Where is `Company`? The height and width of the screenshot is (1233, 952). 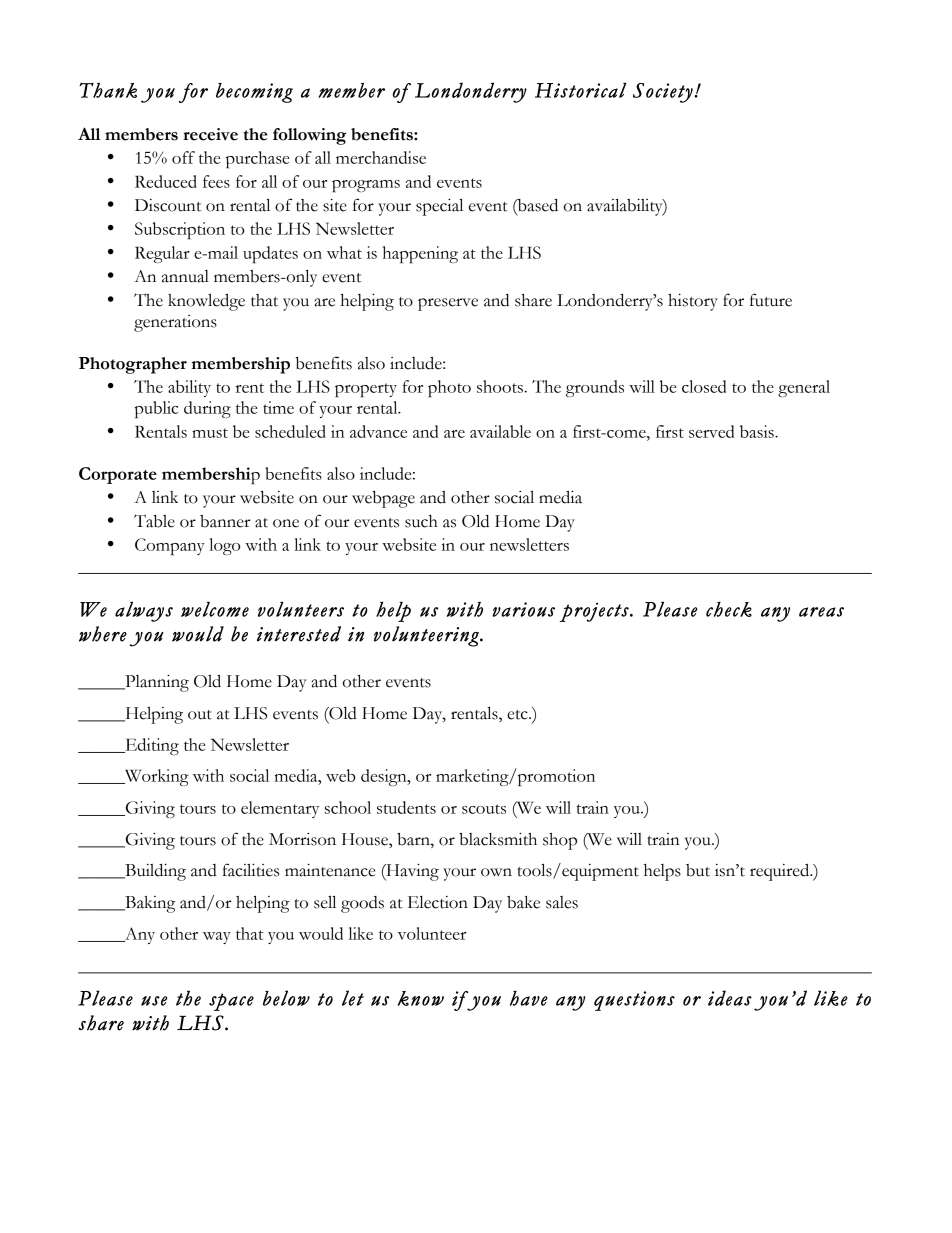
Company is located at coordinates (170, 546).
